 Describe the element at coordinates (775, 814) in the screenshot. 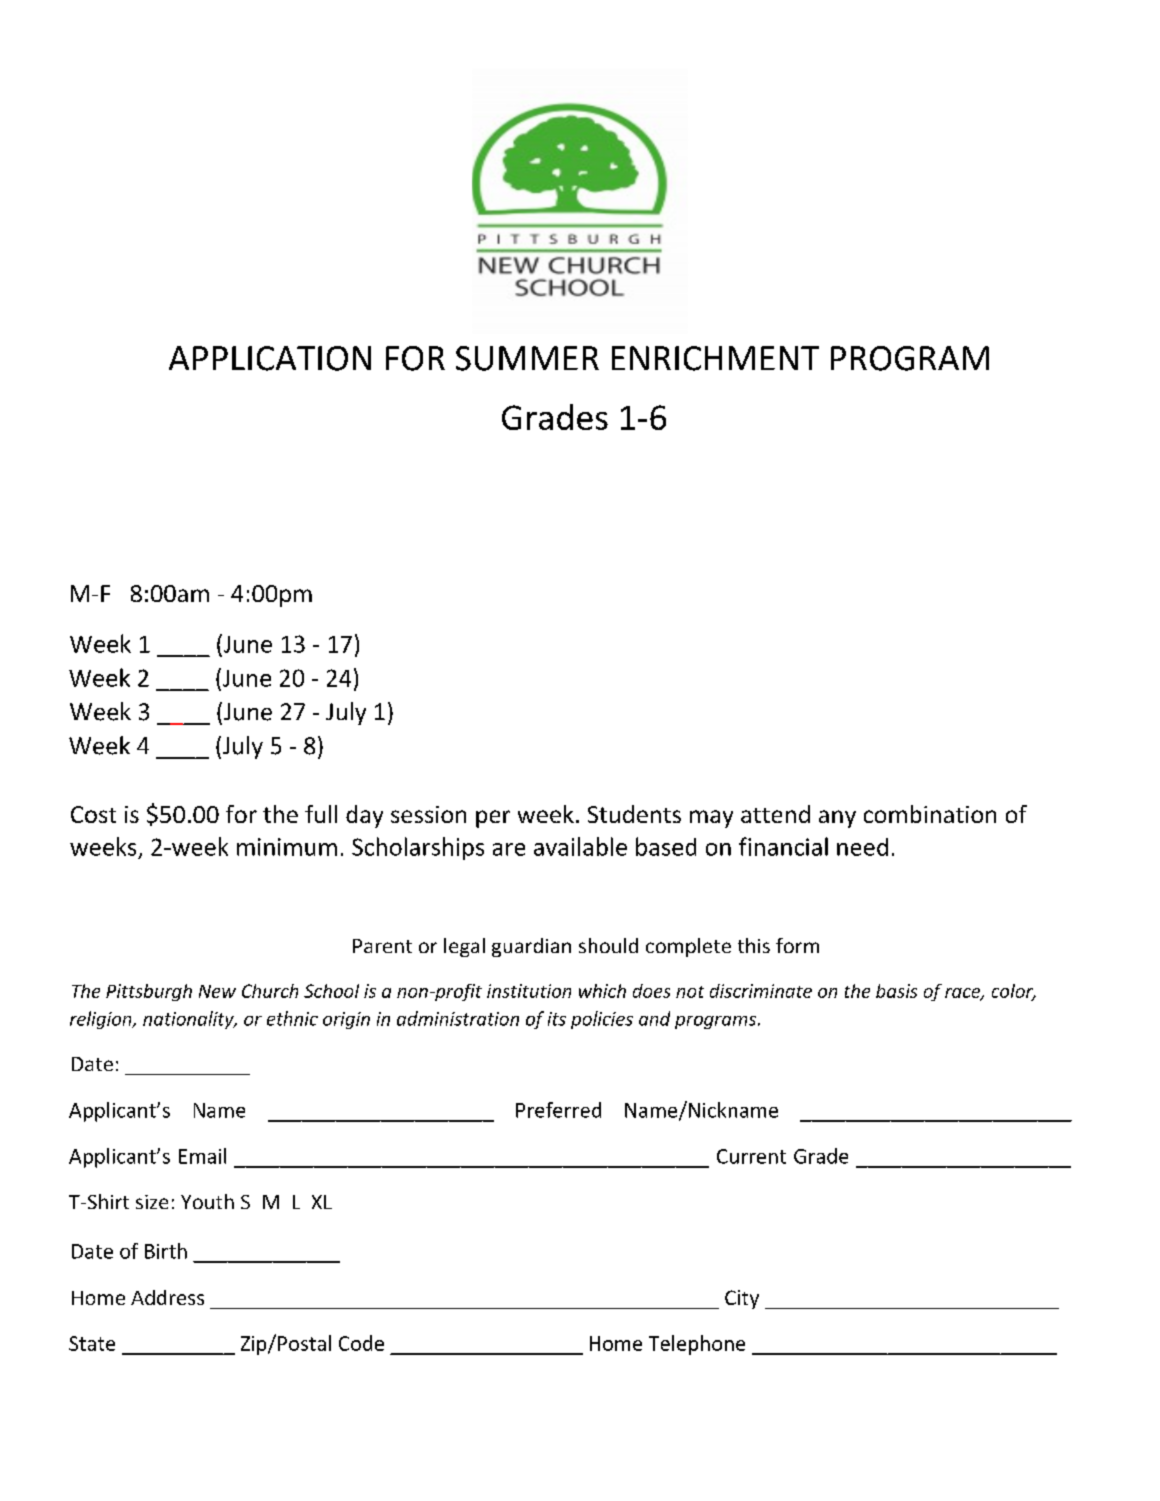

I see `attend` at that location.
